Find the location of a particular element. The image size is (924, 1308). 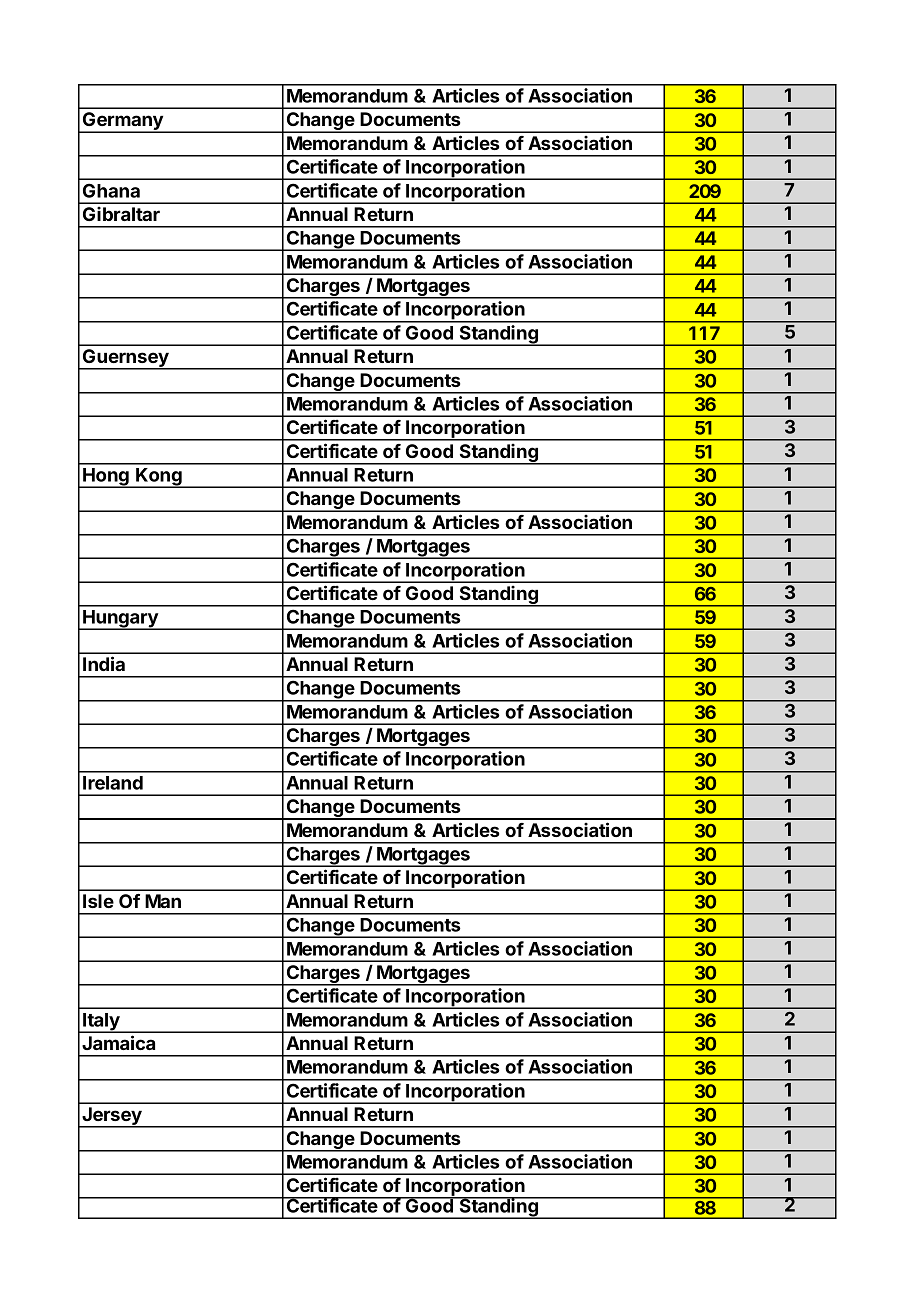

Guernsey is located at coordinates (126, 359).
